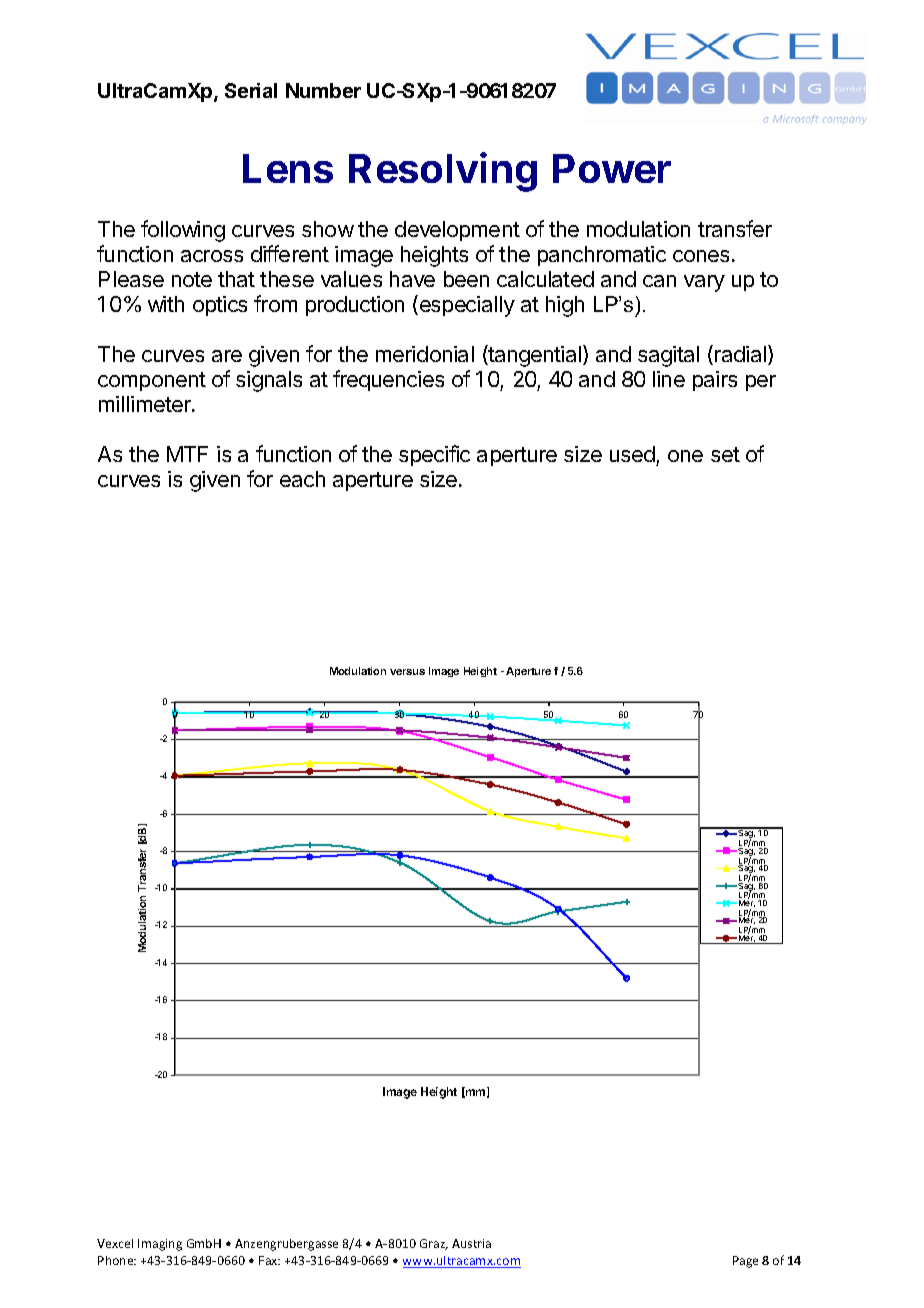 Image resolution: width=924 pixels, height=1308 pixels. Describe the element at coordinates (434, 455) in the page. I see `specific` at that location.
